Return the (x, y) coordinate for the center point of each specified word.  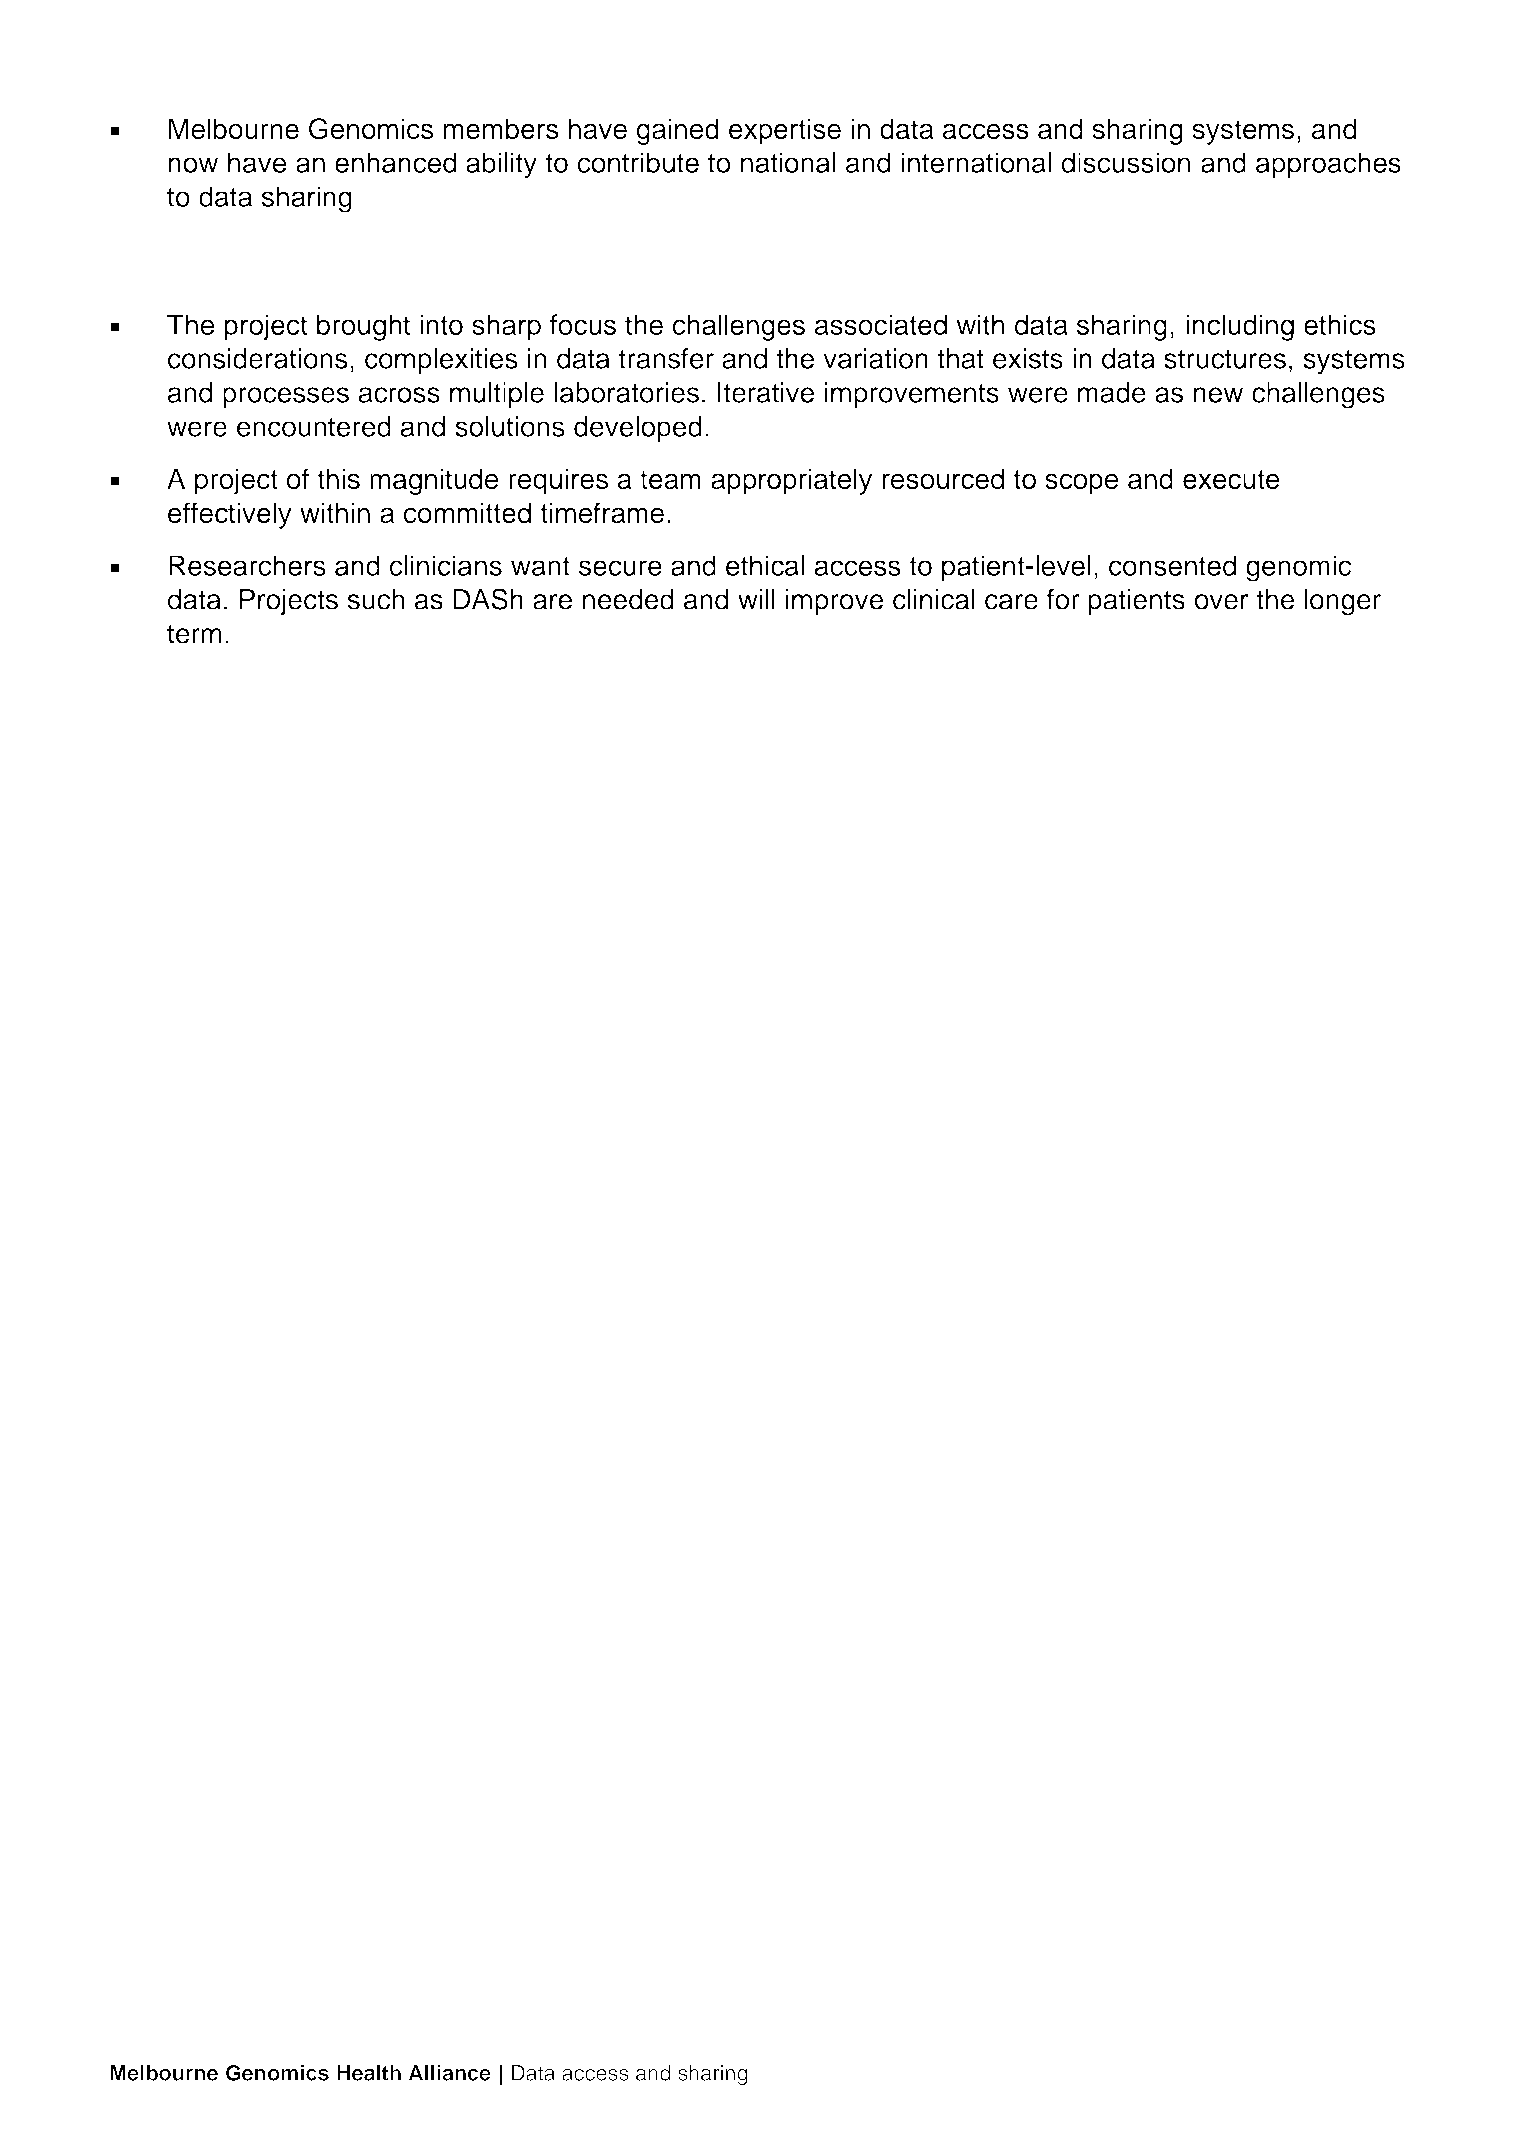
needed (628, 599)
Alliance (450, 2072)
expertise (785, 131)
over (1221, 602)
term (194, 634)
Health (369, 2073)
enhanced (396, 162)
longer (1343, 602)
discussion (1125, 162)
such (376, 599)
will (756, 599)
